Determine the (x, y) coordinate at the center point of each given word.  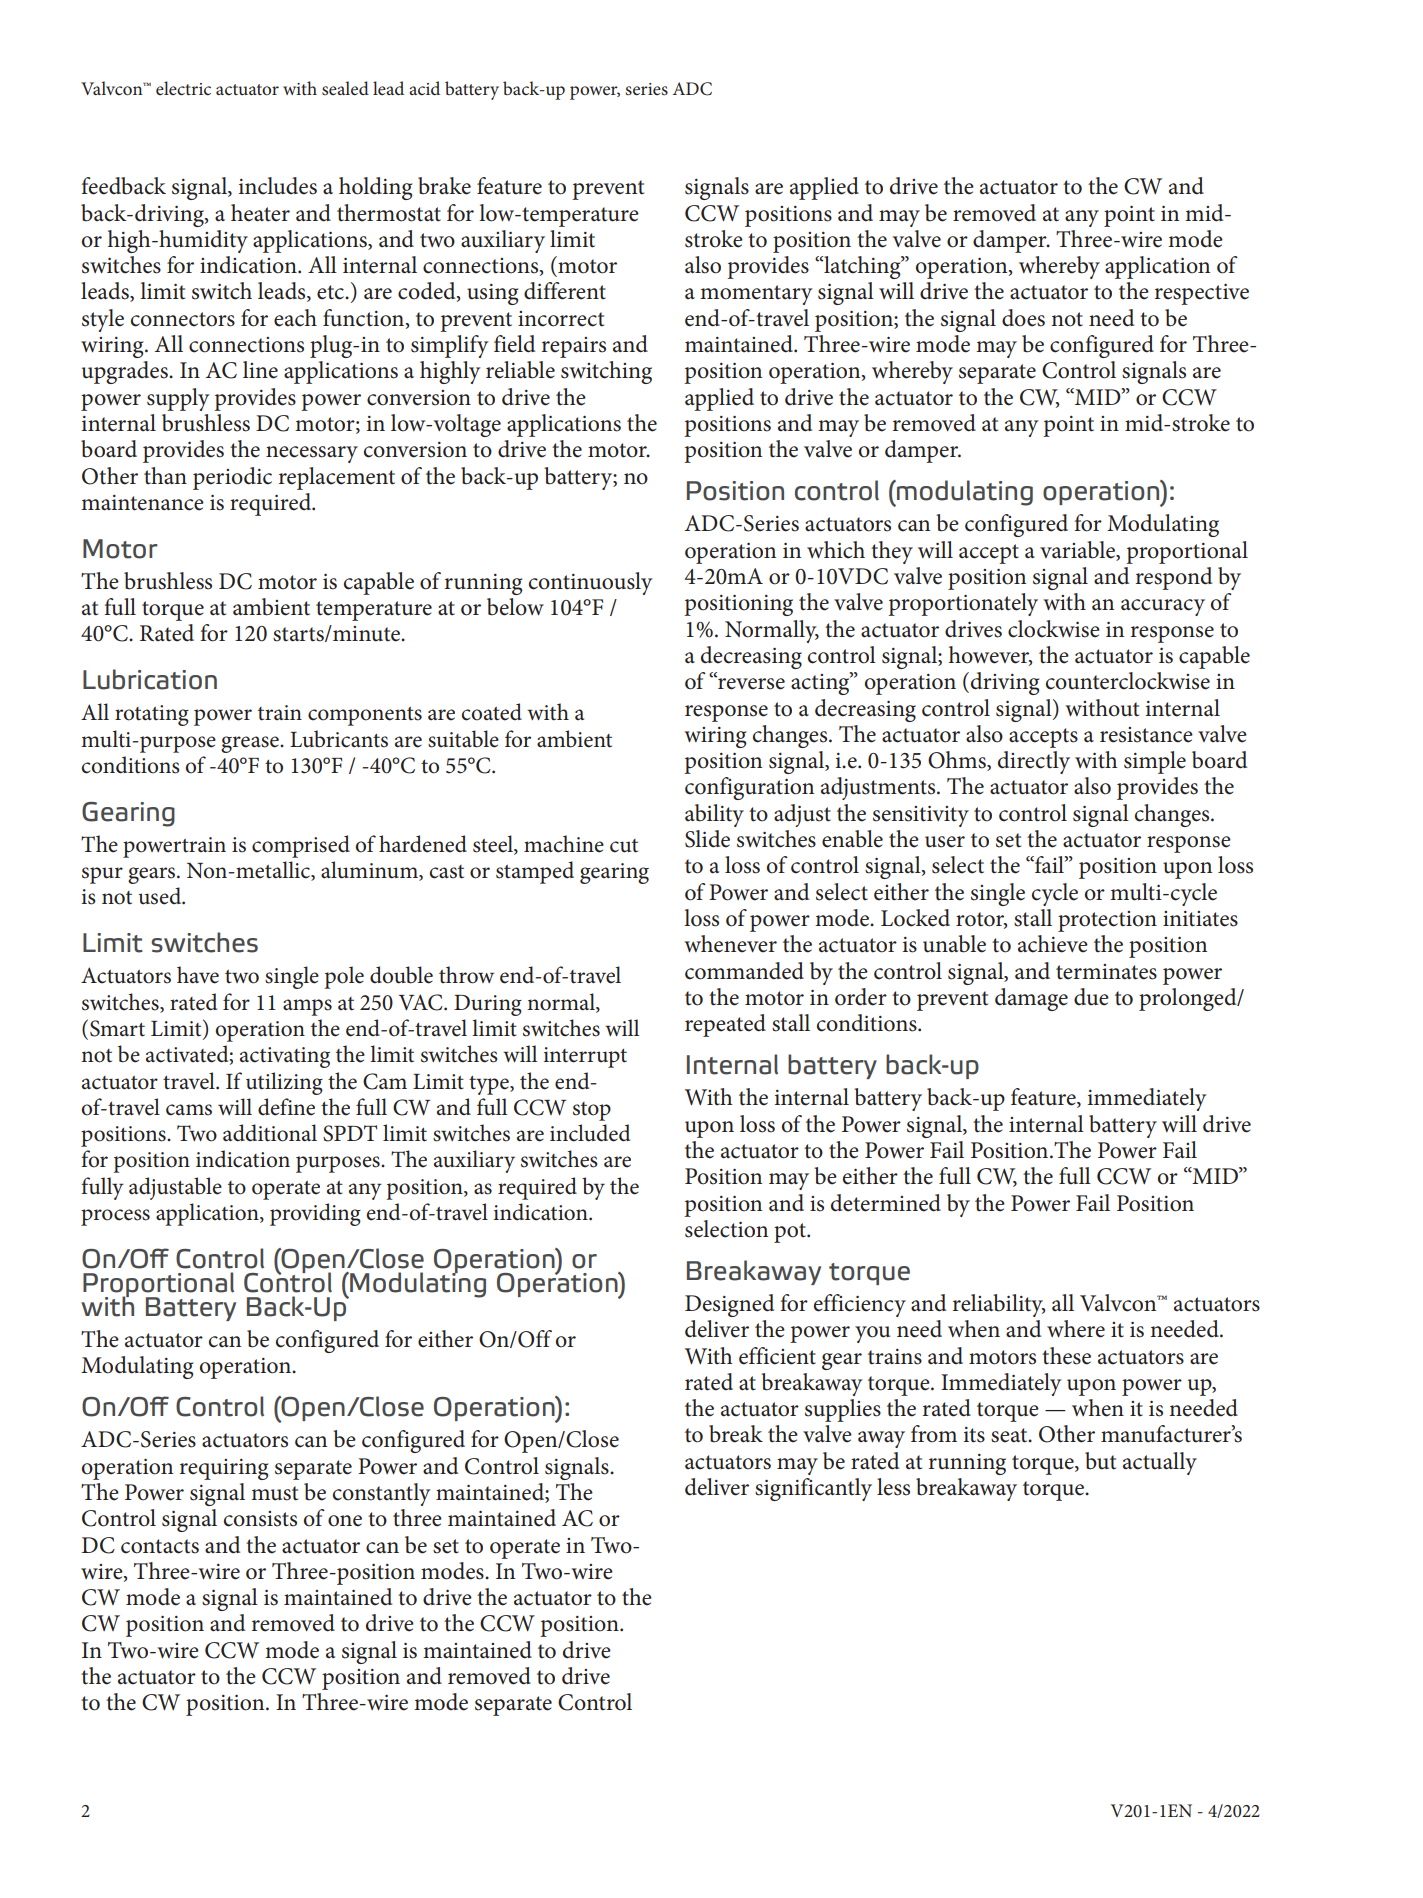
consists (260, 1519)
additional (270, 1133)
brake (444, 186)
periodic (232, 478)
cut (624, 846)
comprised (301, 846)
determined (886, 1203)
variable (1079, 550)
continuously (591, 583)
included (590, 1133)
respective (1202, 294)
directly (1034, 762)
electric (183, 88)
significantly (813, 1489)
